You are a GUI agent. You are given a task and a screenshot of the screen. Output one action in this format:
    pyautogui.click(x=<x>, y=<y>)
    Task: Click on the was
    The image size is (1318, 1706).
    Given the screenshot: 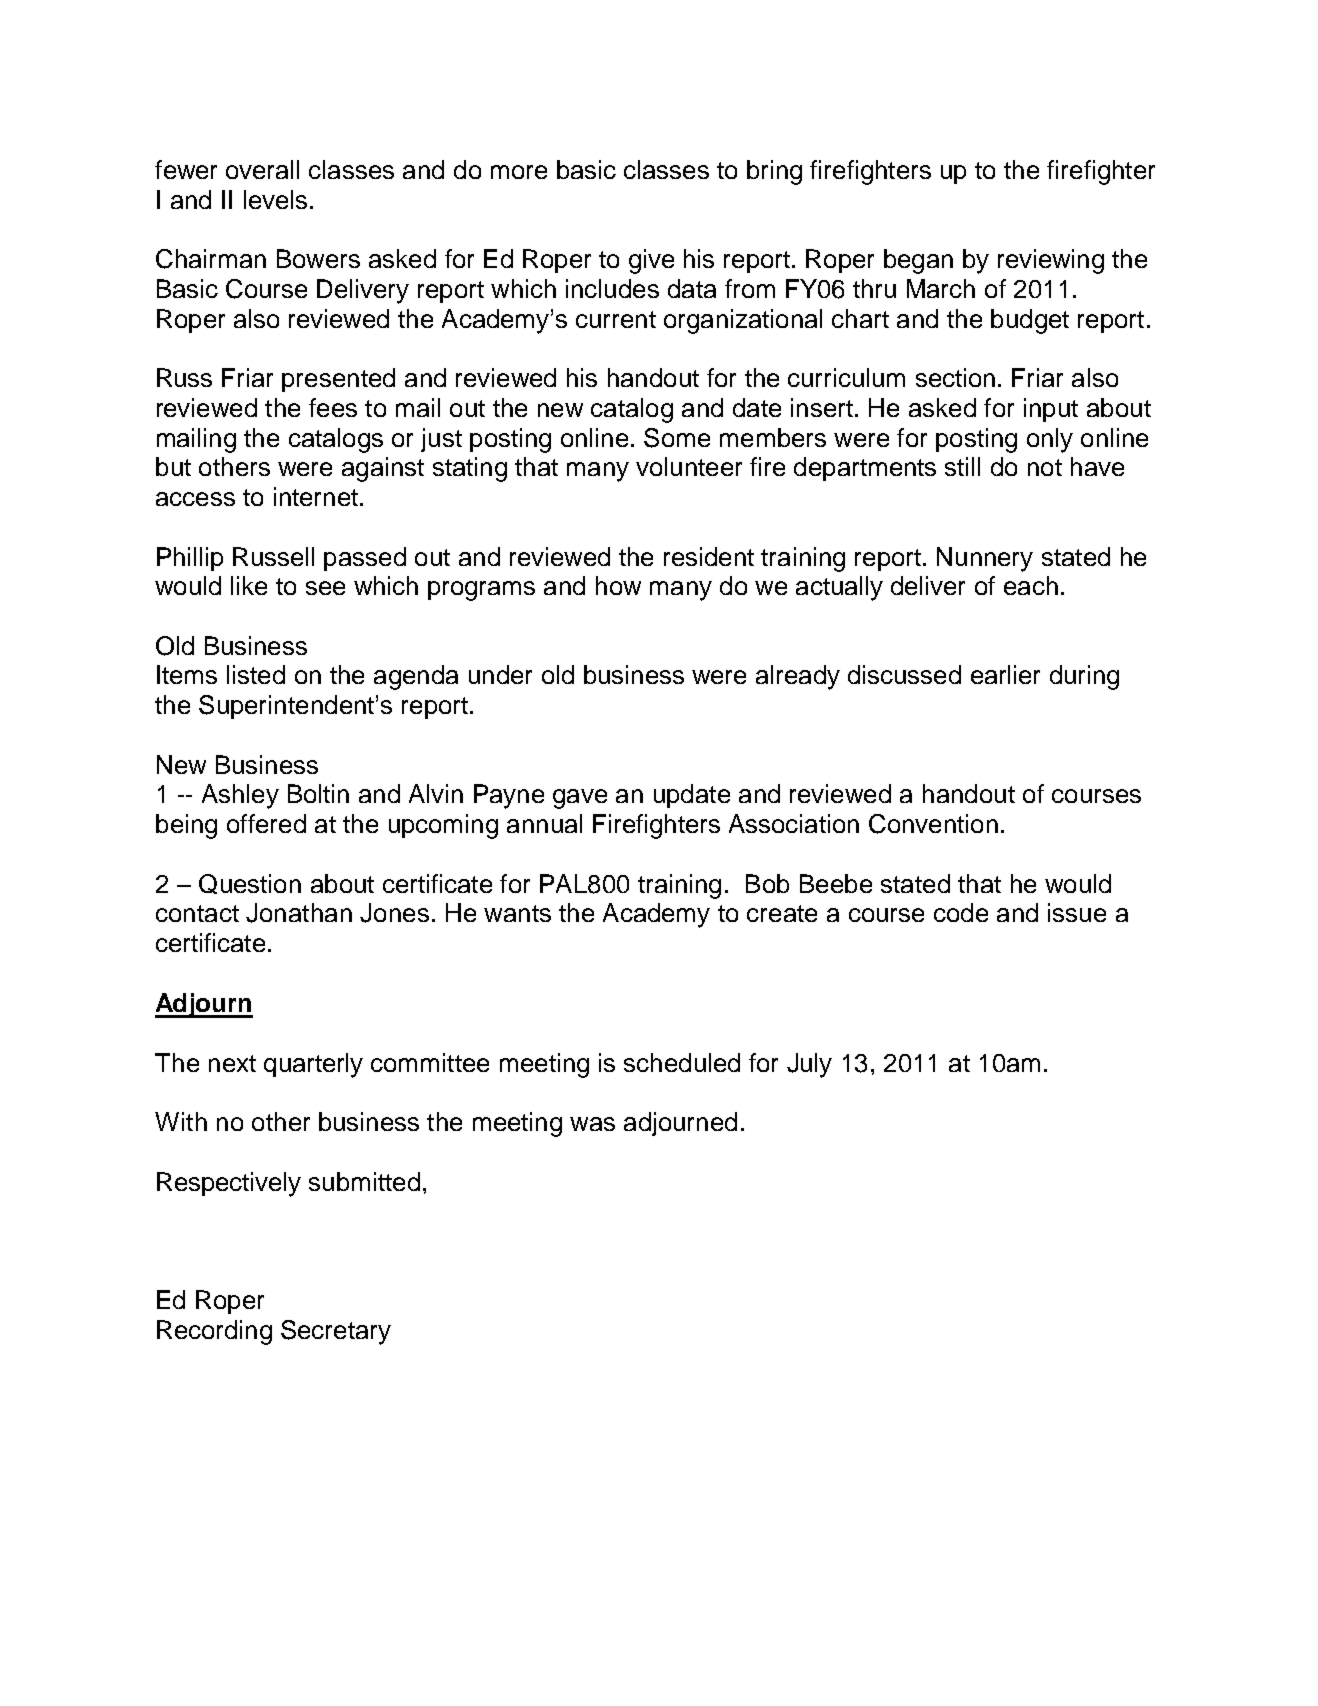 What is the action you would take?
    pyautogui.click(x=592, y=1124)
